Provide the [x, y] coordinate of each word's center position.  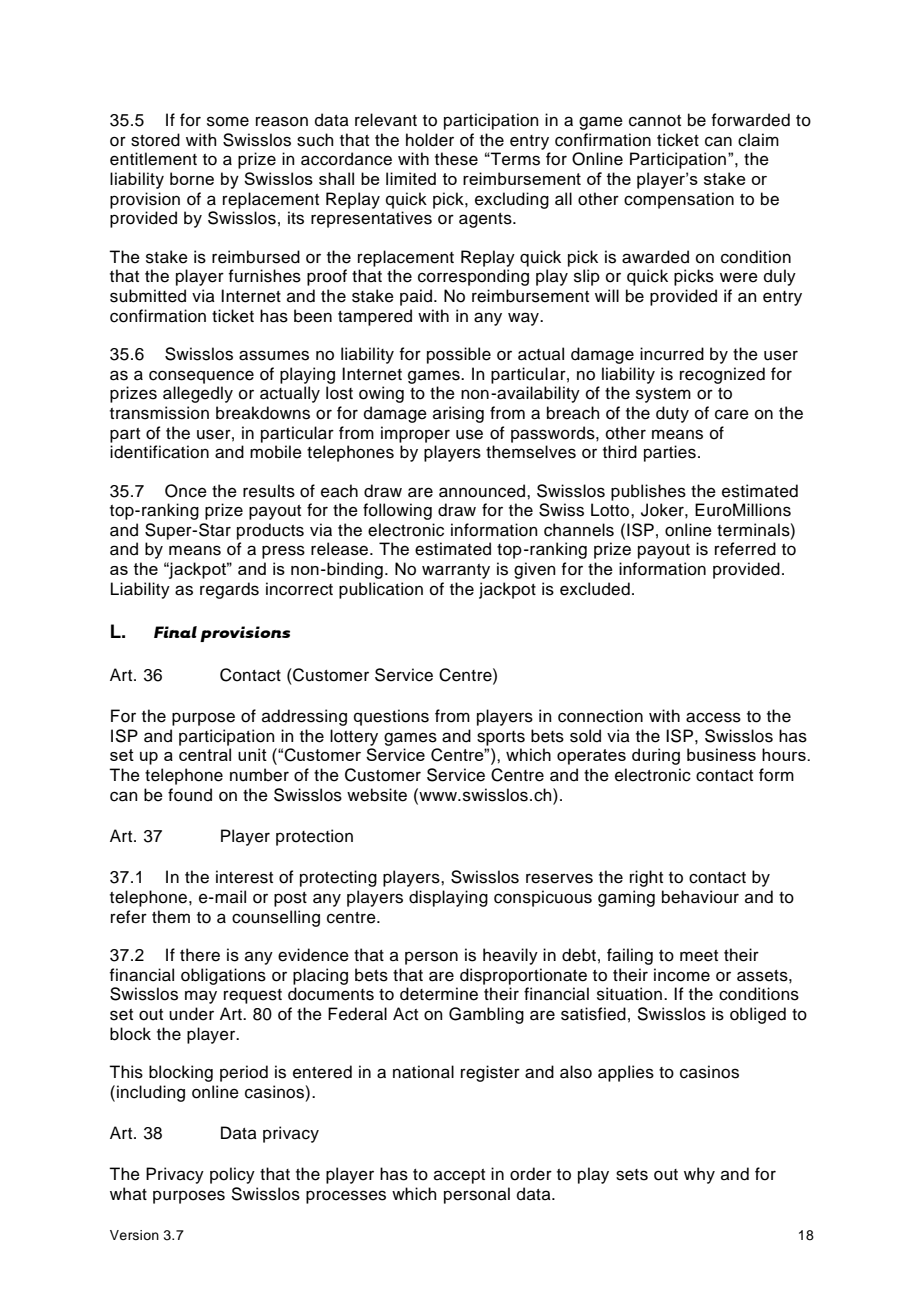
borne [192, 178]
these [456, 159]
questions [391, 717]
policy [232, 1175]
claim [758, 140]
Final [175, 632]
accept [459, 1176]
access [713, 717]
